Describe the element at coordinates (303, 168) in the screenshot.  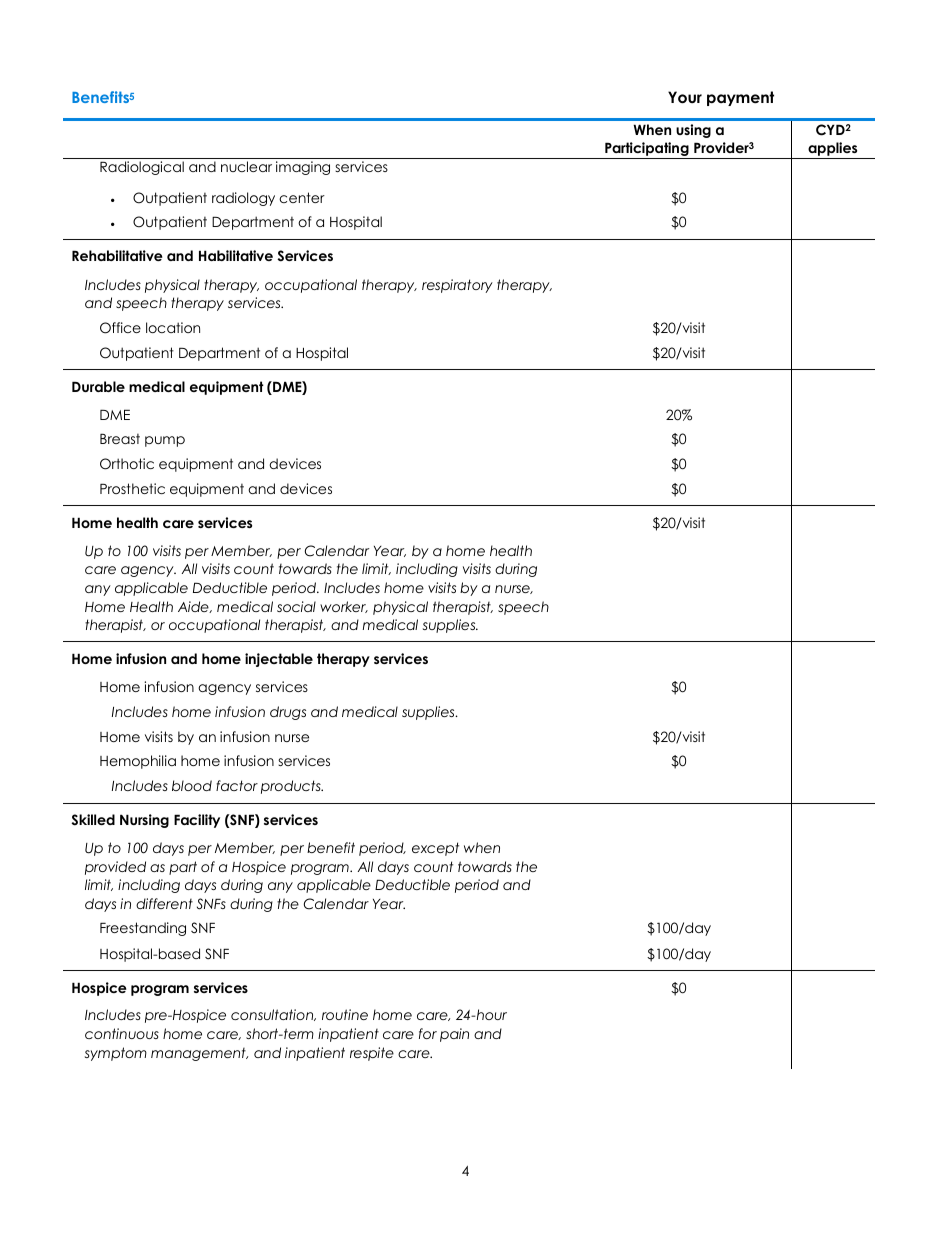
I see `imaging` at that location.
